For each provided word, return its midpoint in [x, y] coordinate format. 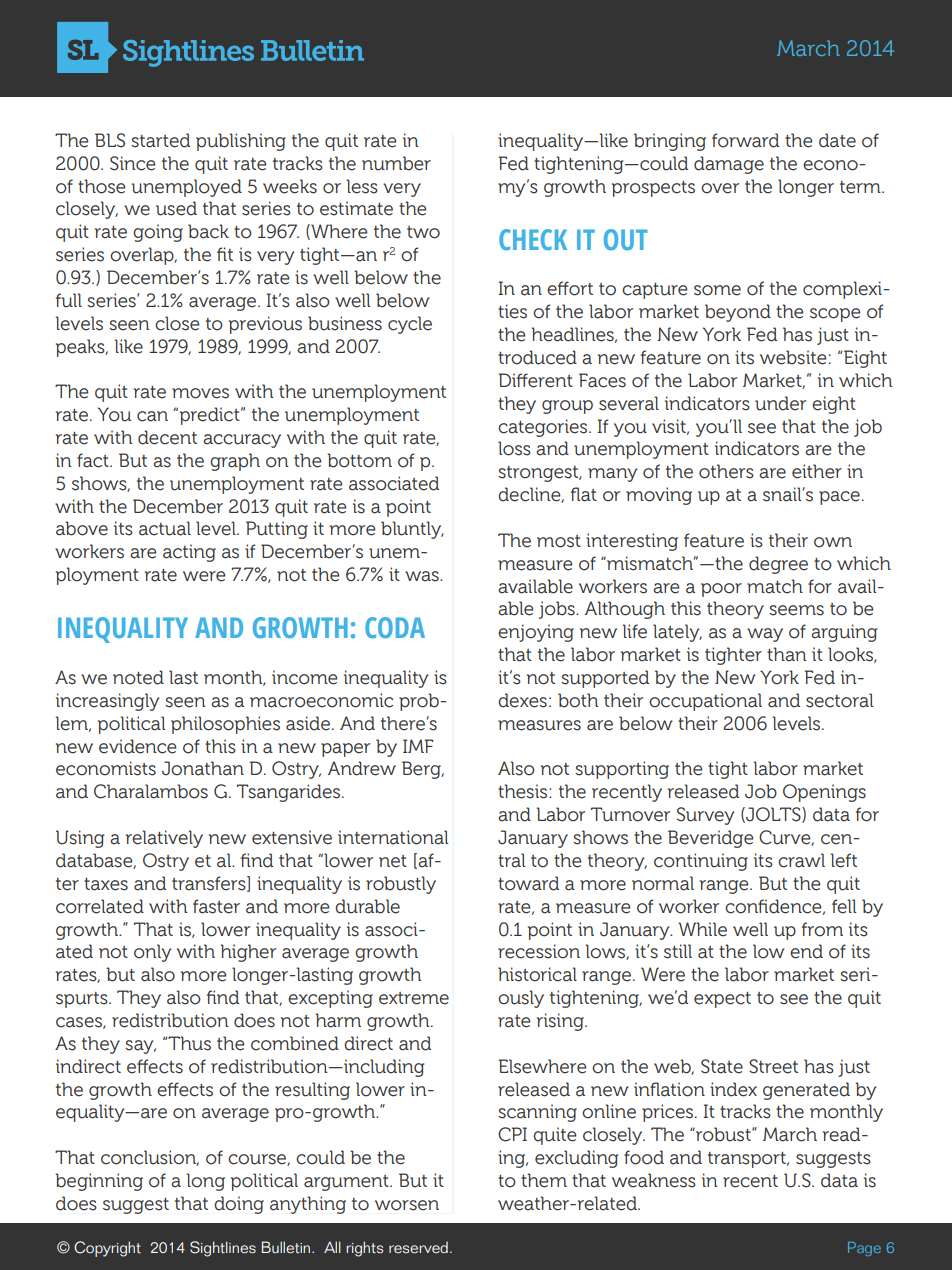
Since [133, 163]
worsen [407, 1205]
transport [748, 1160]
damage [729, 165]
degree [778, 565]
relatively [164, 839]
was [423, 576]
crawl [801, 860]
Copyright [107, 1249]
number [396, 163]
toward [528, 883]
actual [165, 528]
